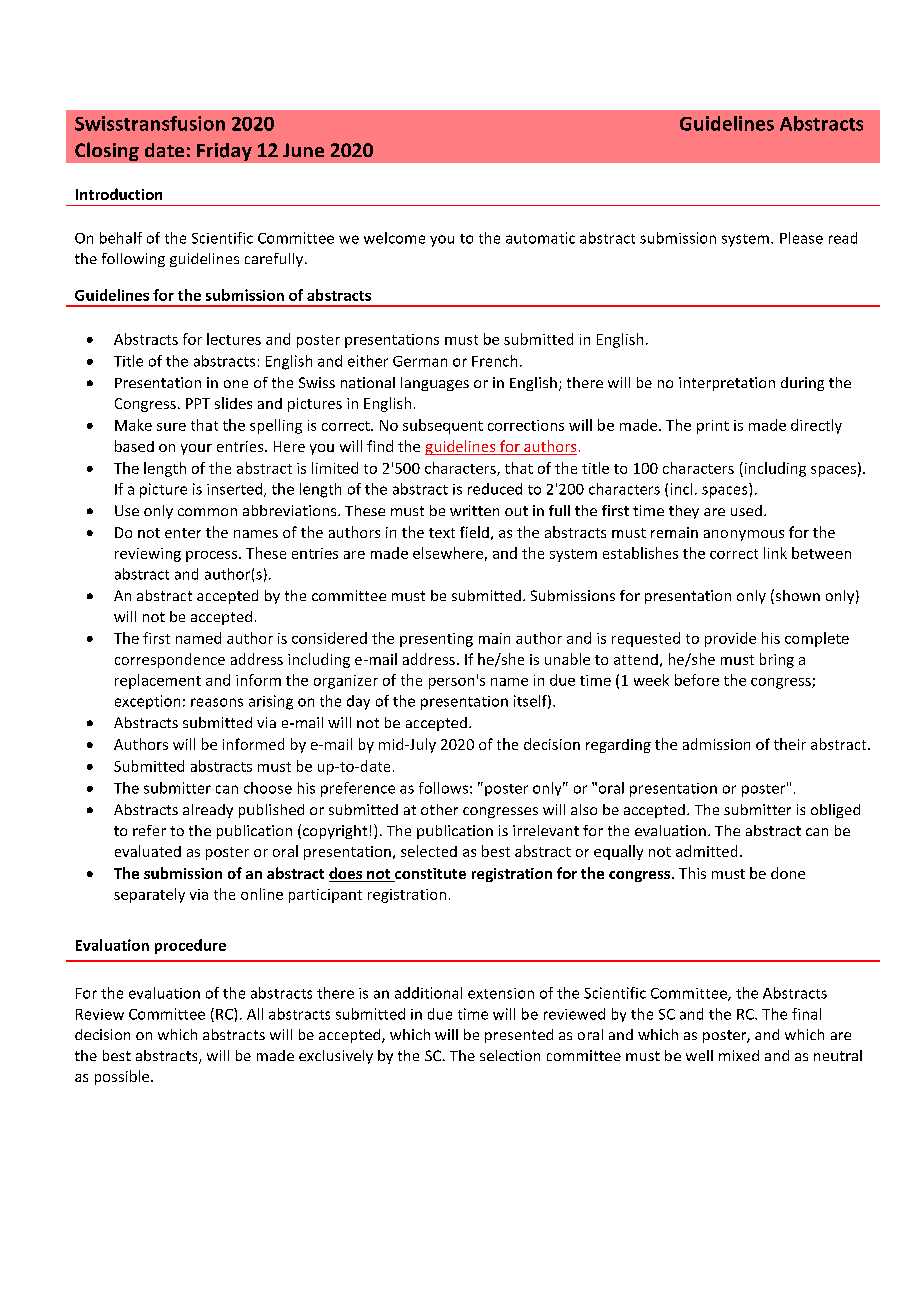 Image resolution: width=924 pixels, height=1307 pixels. What do you see at coordinates (224, 152) in the screenshot?
I see `Friday` at bounding box center [224, 152].
